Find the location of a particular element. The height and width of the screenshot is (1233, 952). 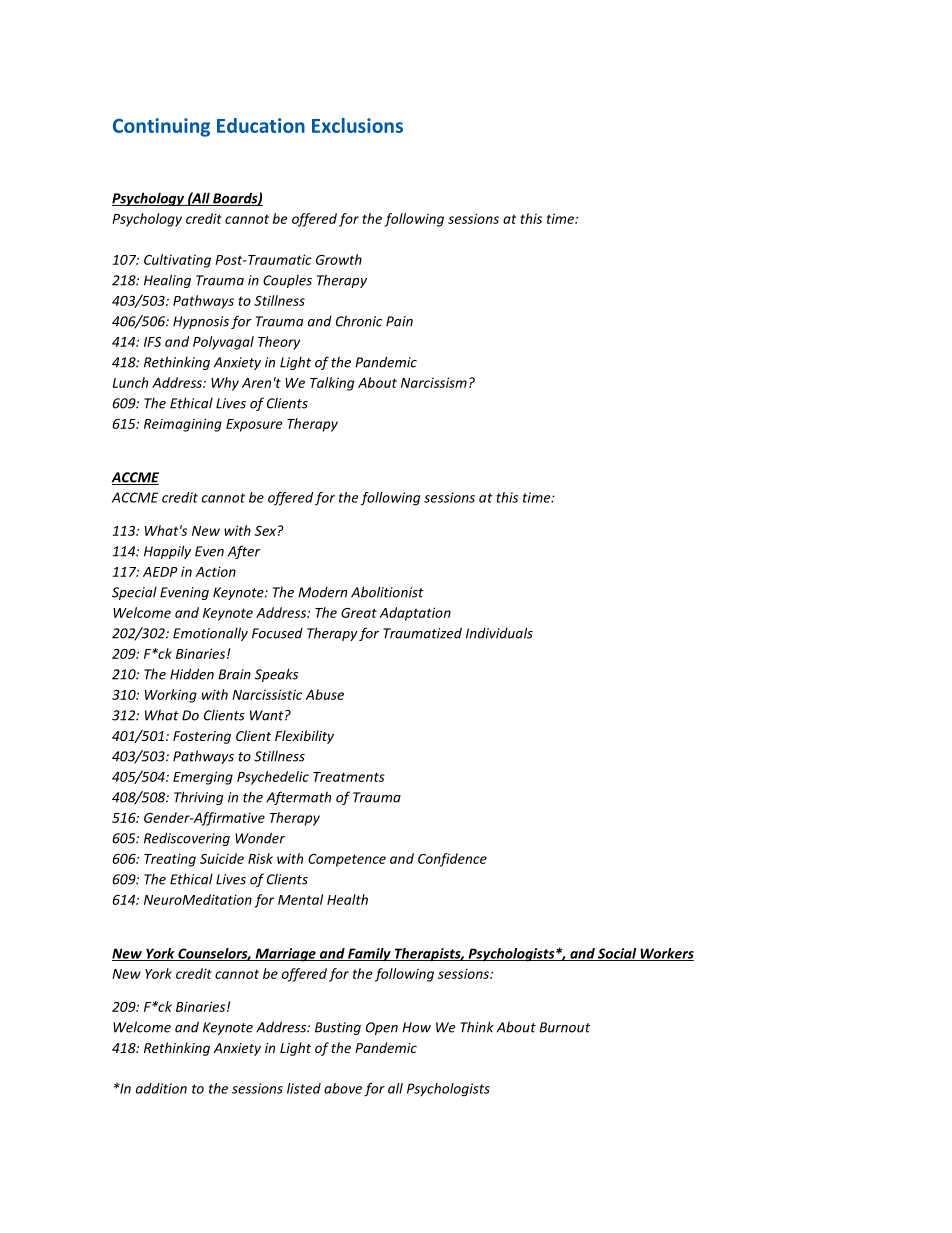

Open is located at coordinates (382, 1028).
